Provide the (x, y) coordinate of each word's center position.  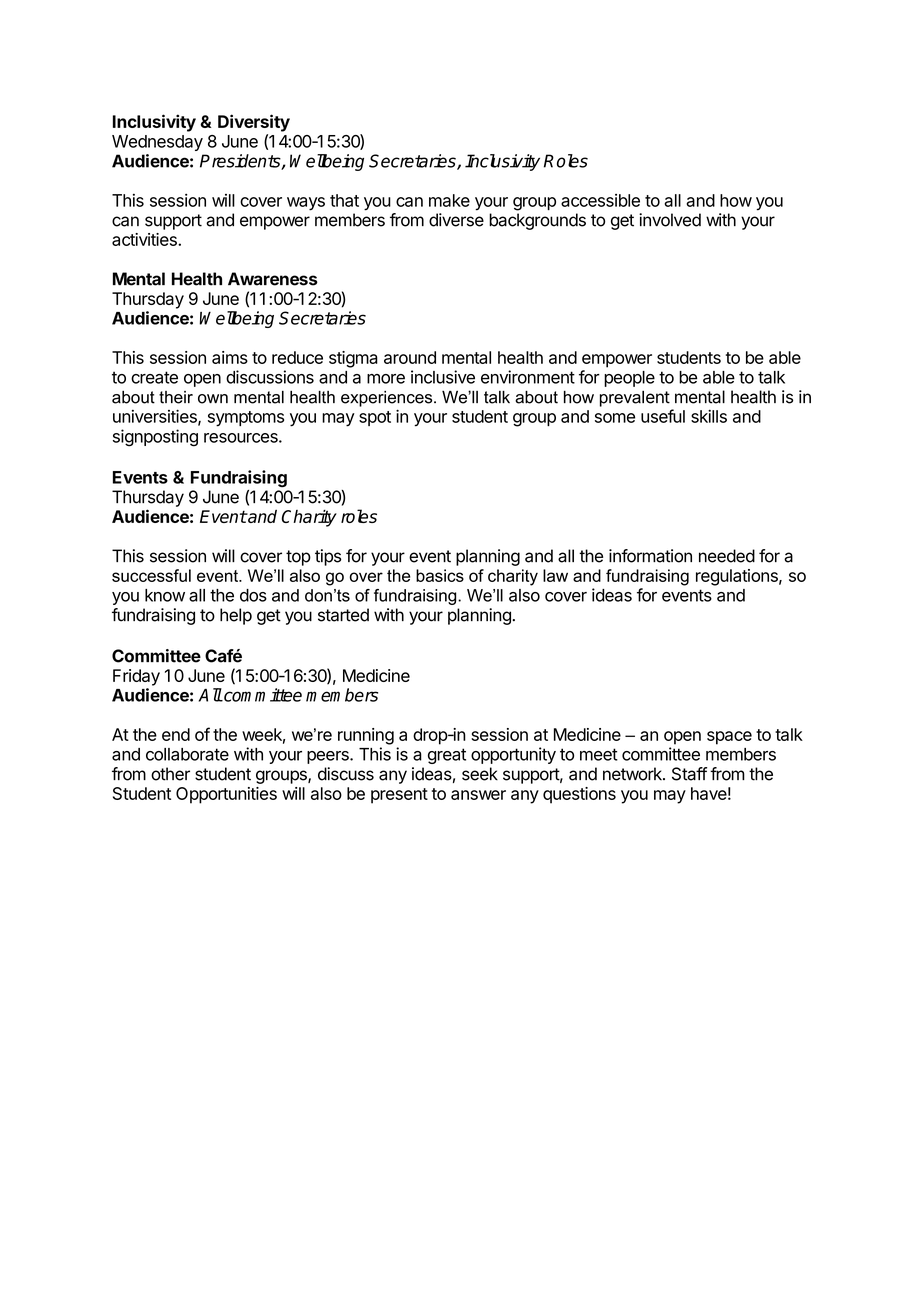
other (170, 774)
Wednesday (157, 143)
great (447, 756)
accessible (600, 200)
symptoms (246, 419)
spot (375, 418)
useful (663, 416)
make (449, 200)
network (633, 774)
